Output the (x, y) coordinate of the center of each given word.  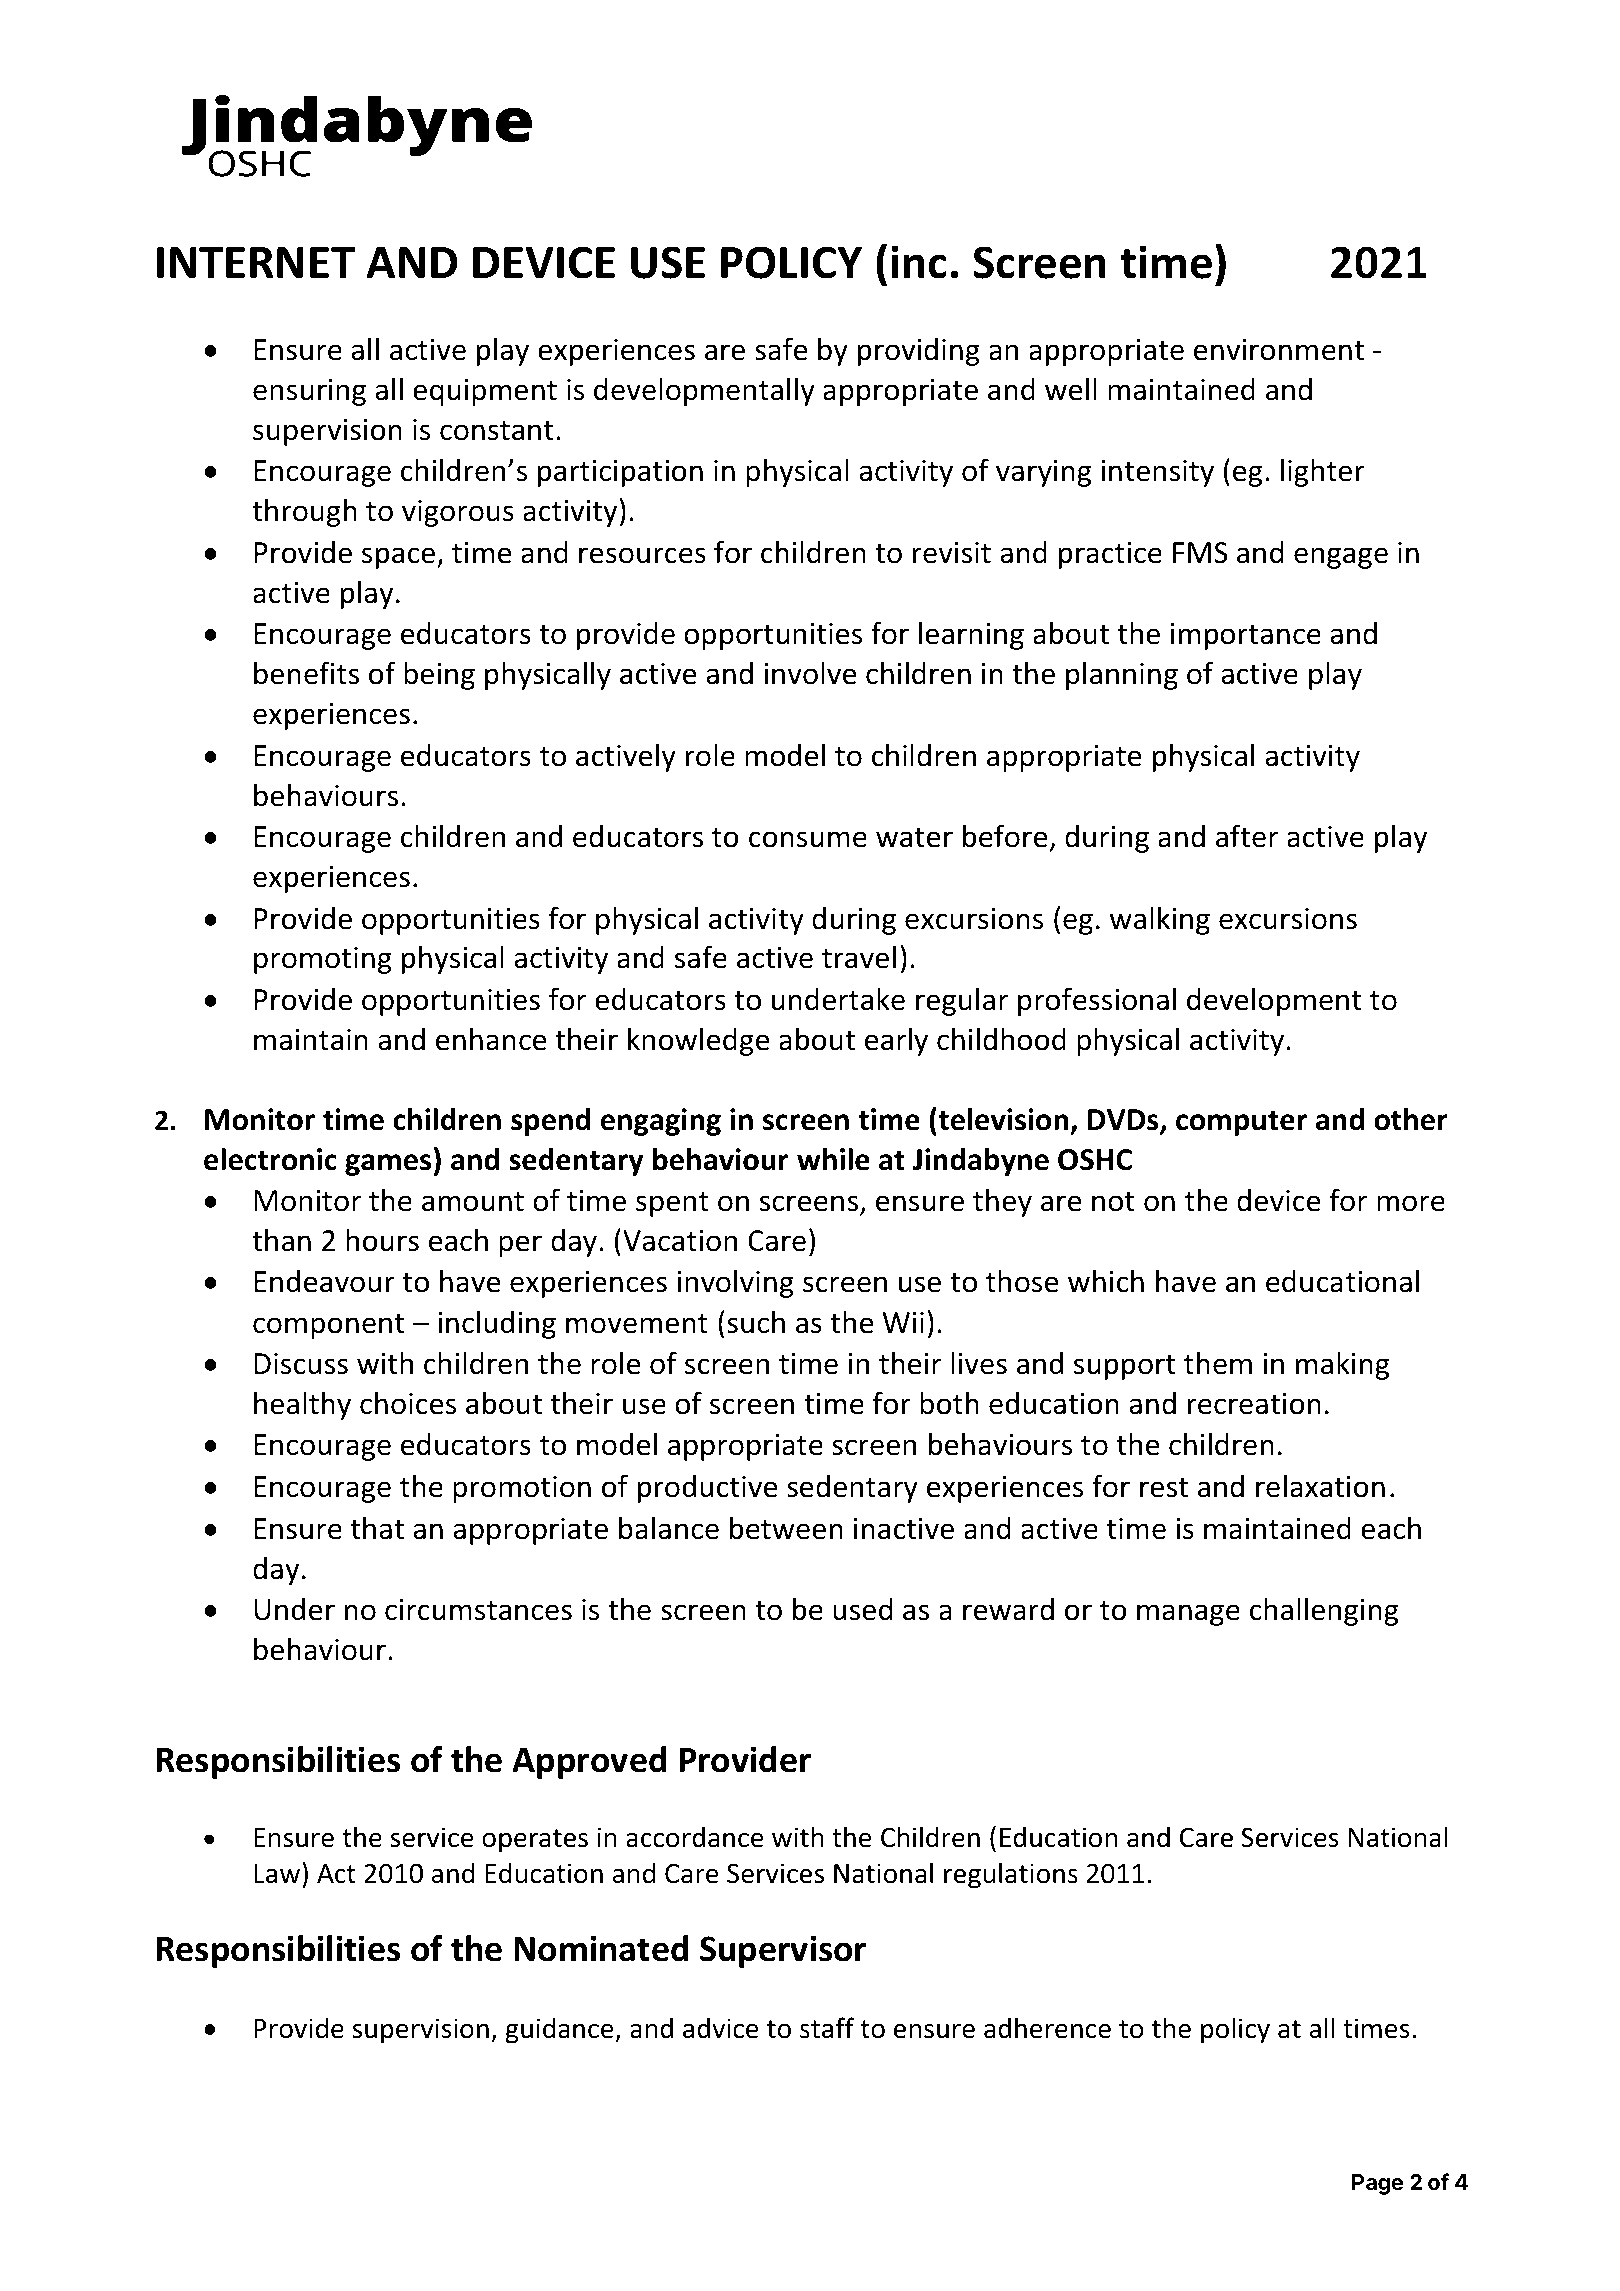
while (833, 1159)
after (1247, 836)
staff (827, 2028)
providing (919, 352)
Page (1377, 2184)
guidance (561, 2030)
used (863, 1609)
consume (808, 839)
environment (1279, 350)
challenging (1324, 1611)
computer (1241, 1123)
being (439, 676)
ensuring (309, 392)
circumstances (478, 1610)
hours (382, 1240)
